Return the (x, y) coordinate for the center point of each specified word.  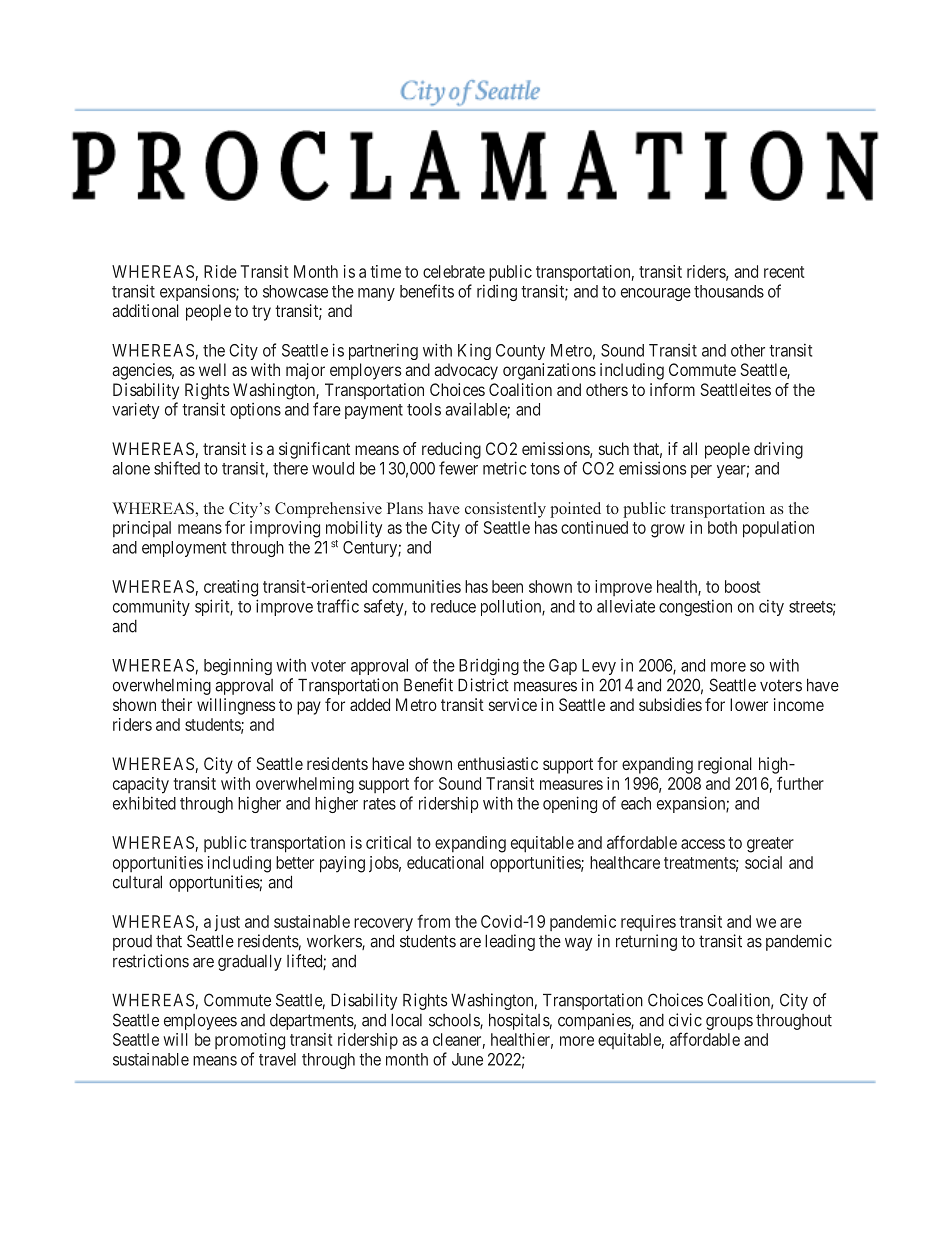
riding (497, 292)
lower (749, 704)
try (261, 313)
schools (455, 1021)
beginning (238, 666)
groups (729, 1023)
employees (200, 1022)
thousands (729, 291)
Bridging (489, 666)
